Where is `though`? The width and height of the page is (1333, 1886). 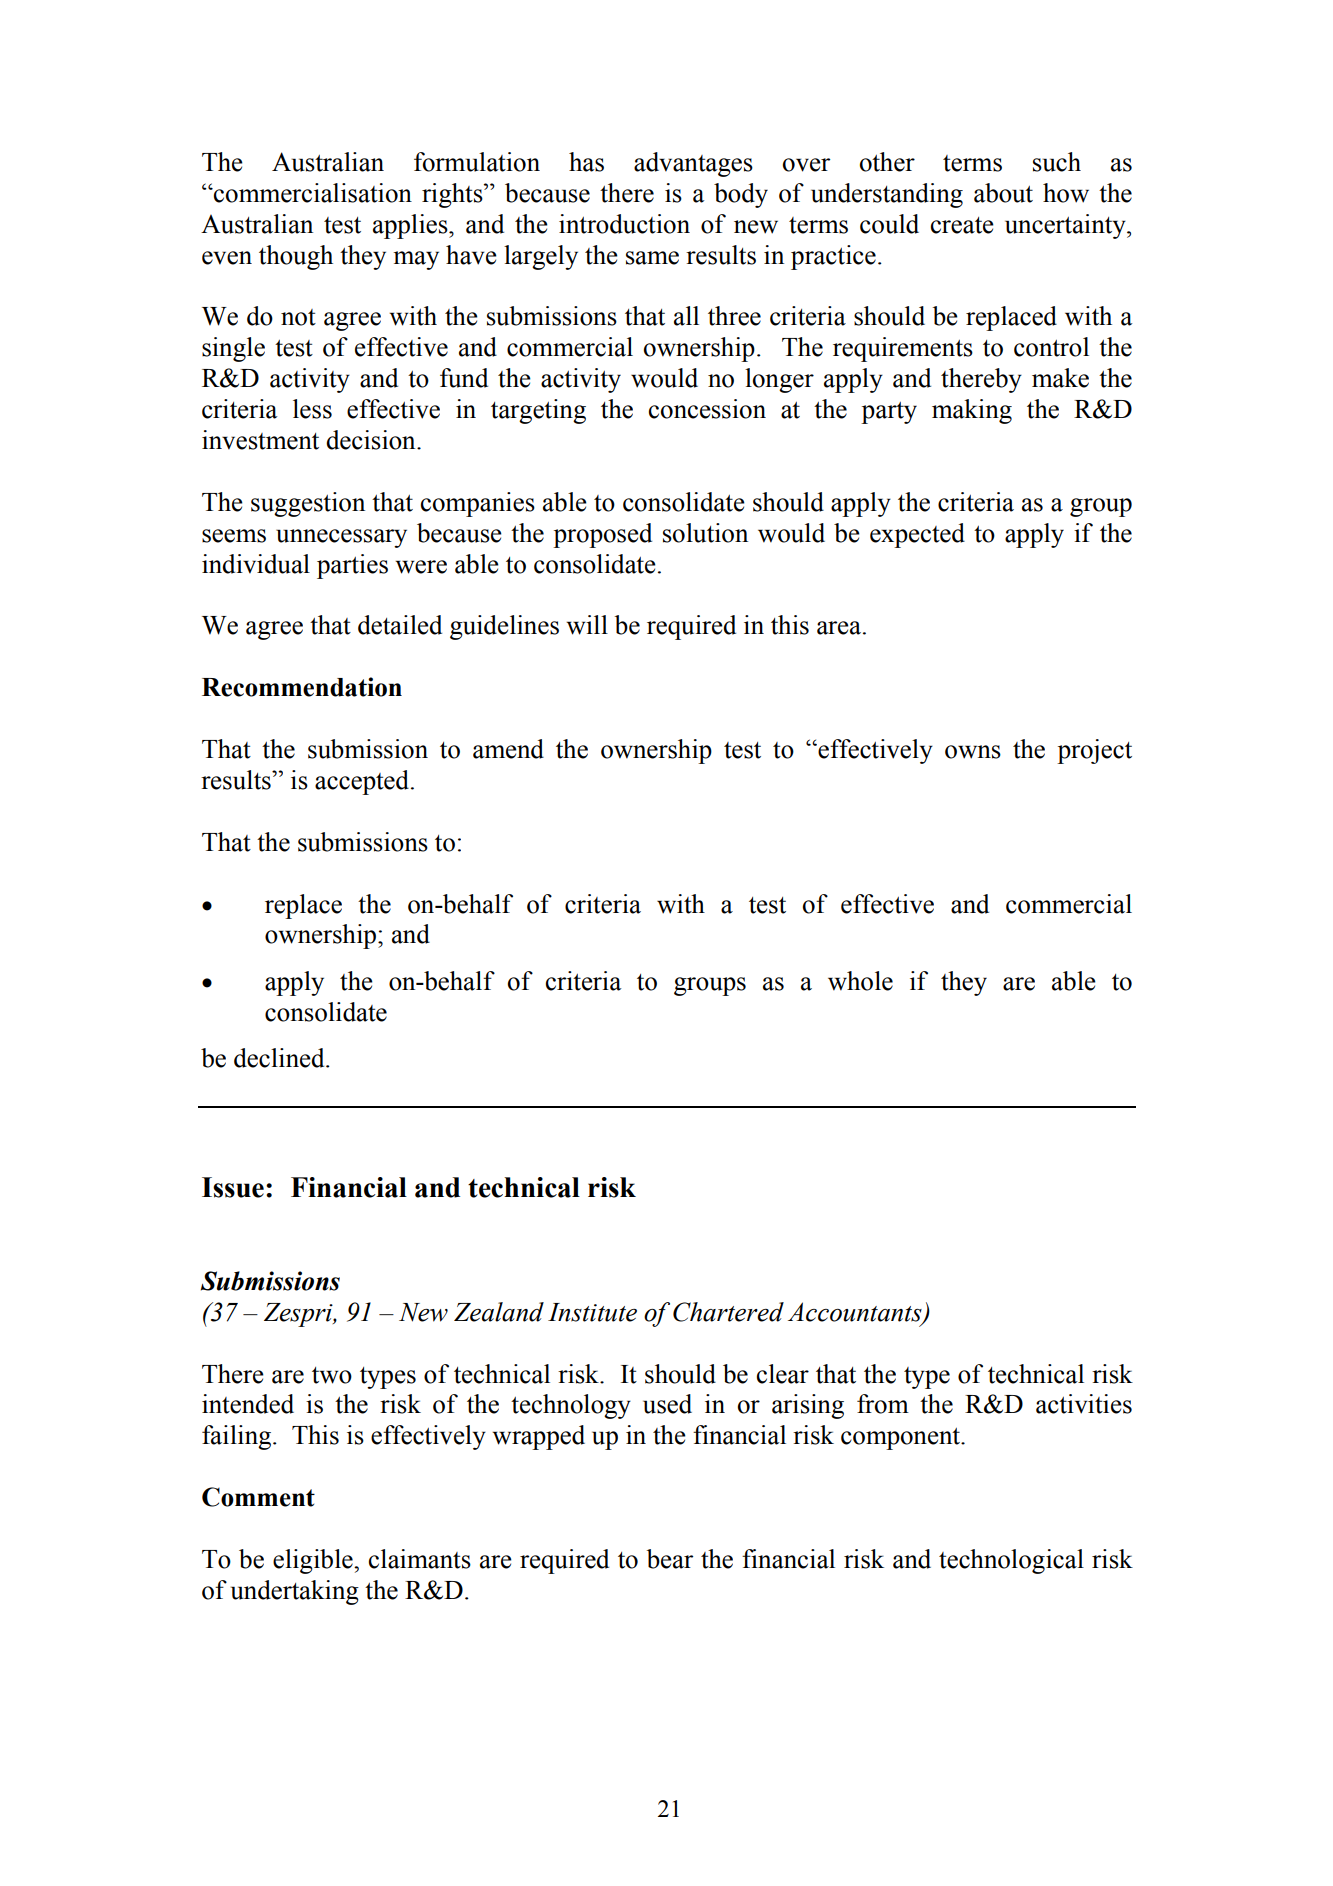 though is located at coordinates (296, 257).
